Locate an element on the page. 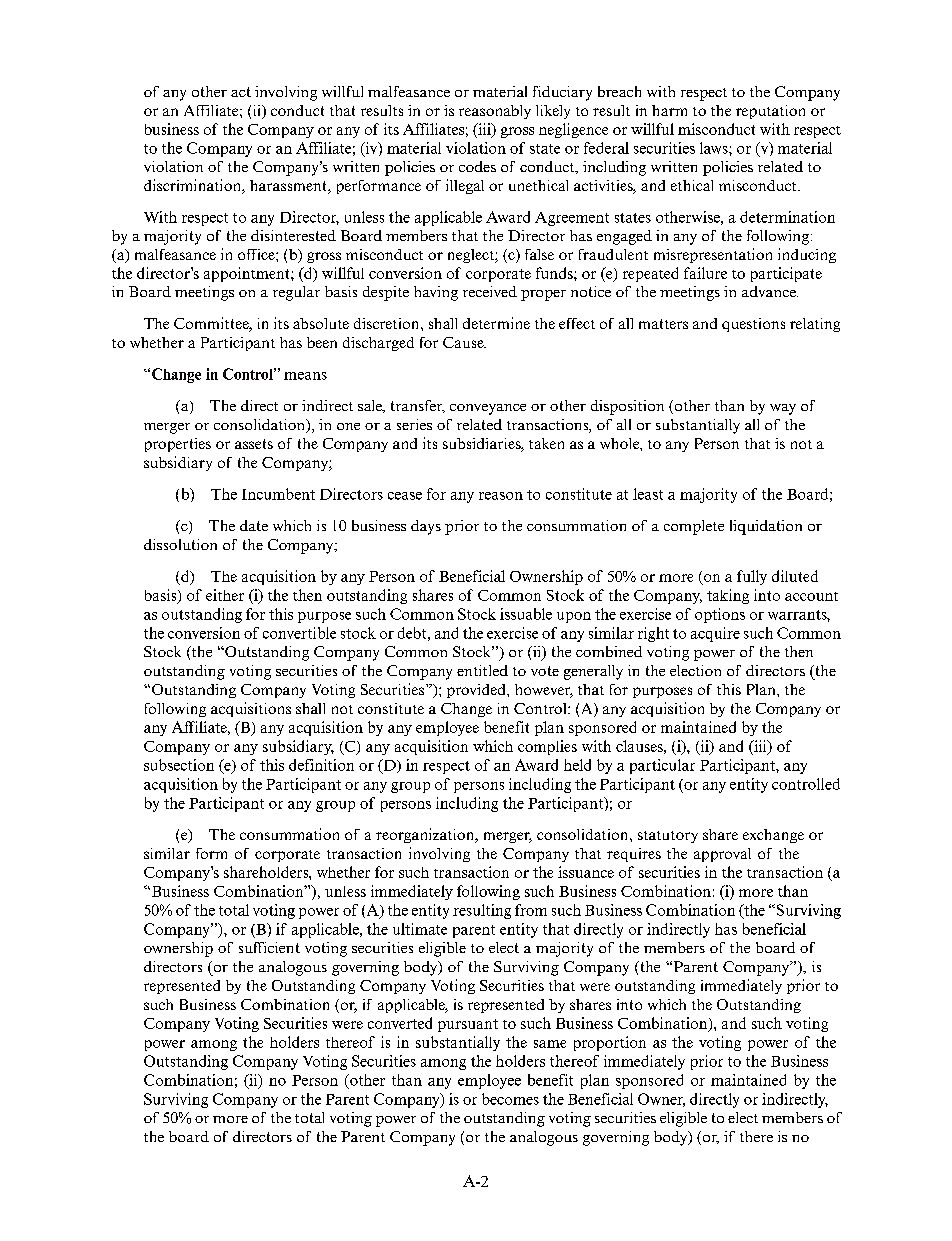 This image has height=1241, width=952. definition is located at coordinates (321, 765).
